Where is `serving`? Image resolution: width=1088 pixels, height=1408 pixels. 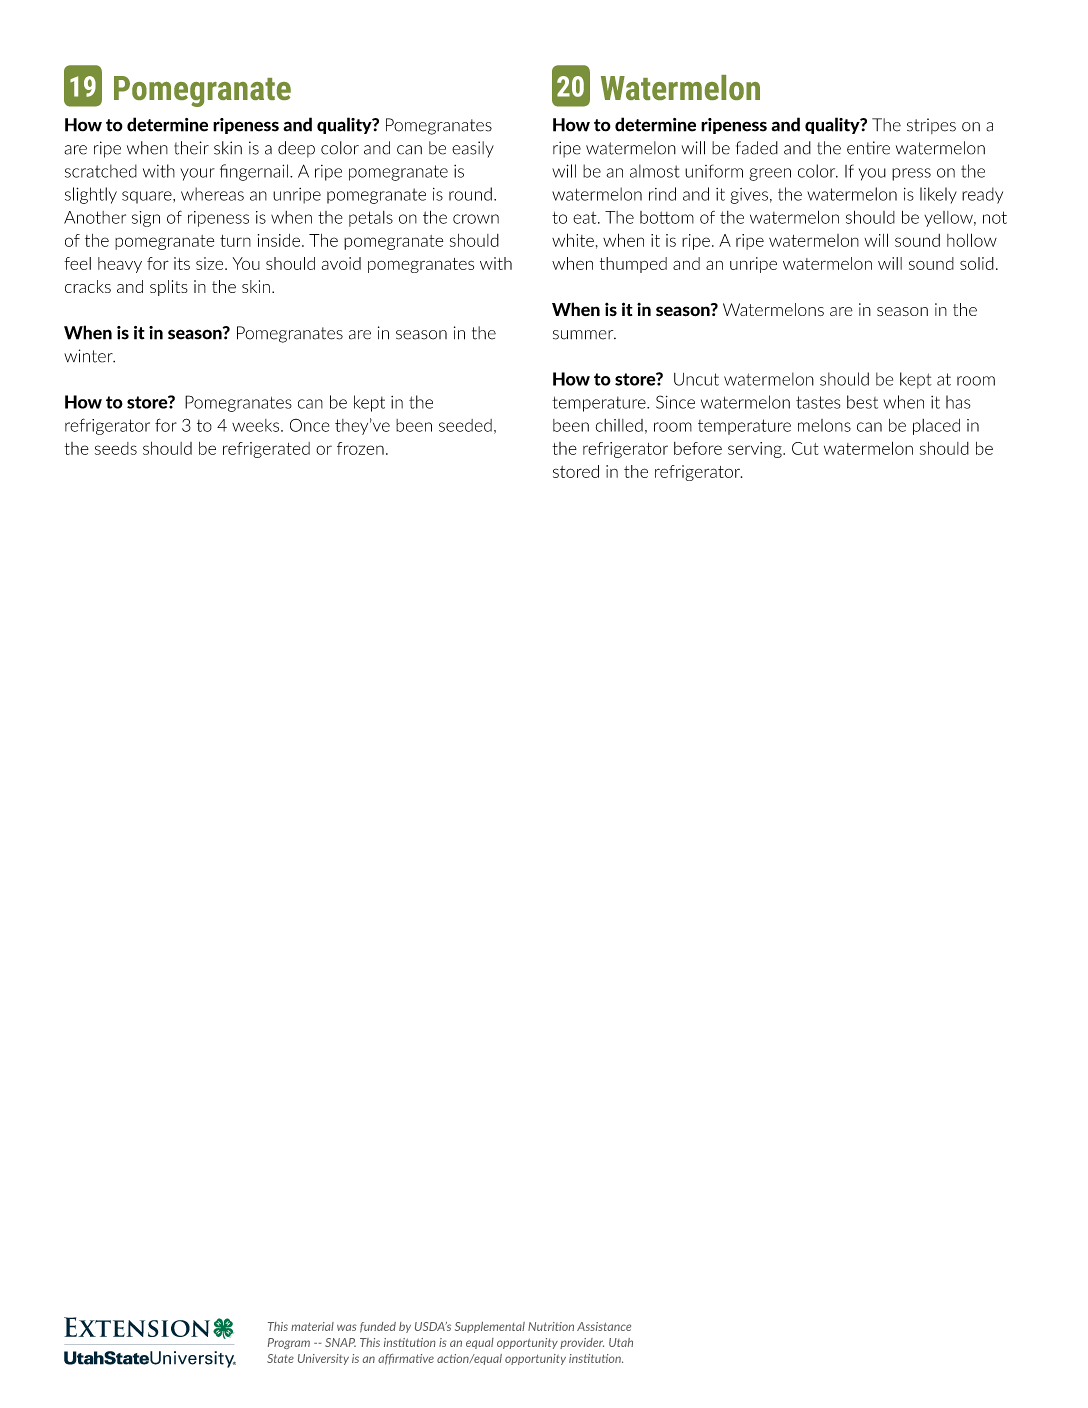 serving is located at coordinates (756, 450).
